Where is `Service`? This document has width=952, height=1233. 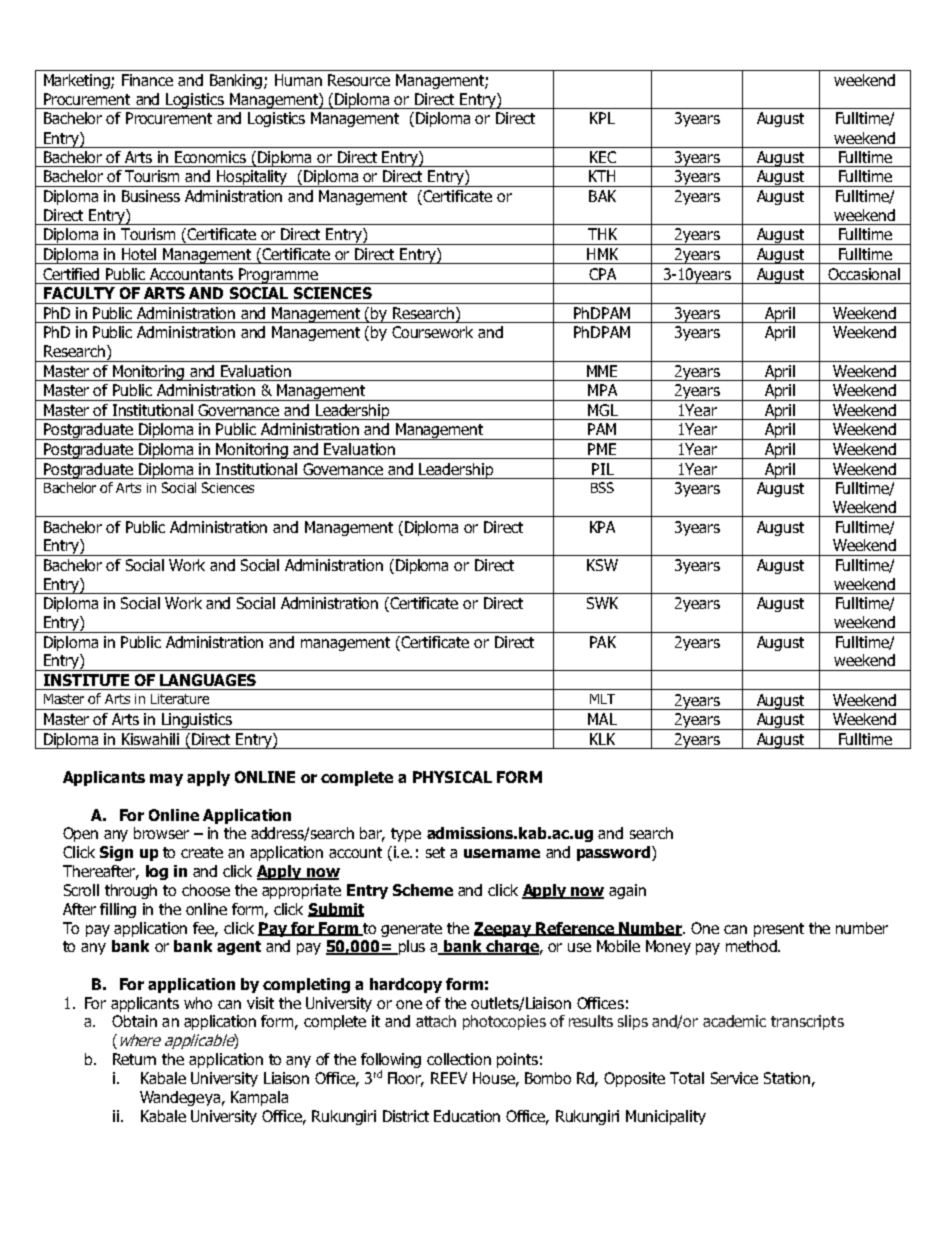 Service is located at coordinates (734, 1078).
